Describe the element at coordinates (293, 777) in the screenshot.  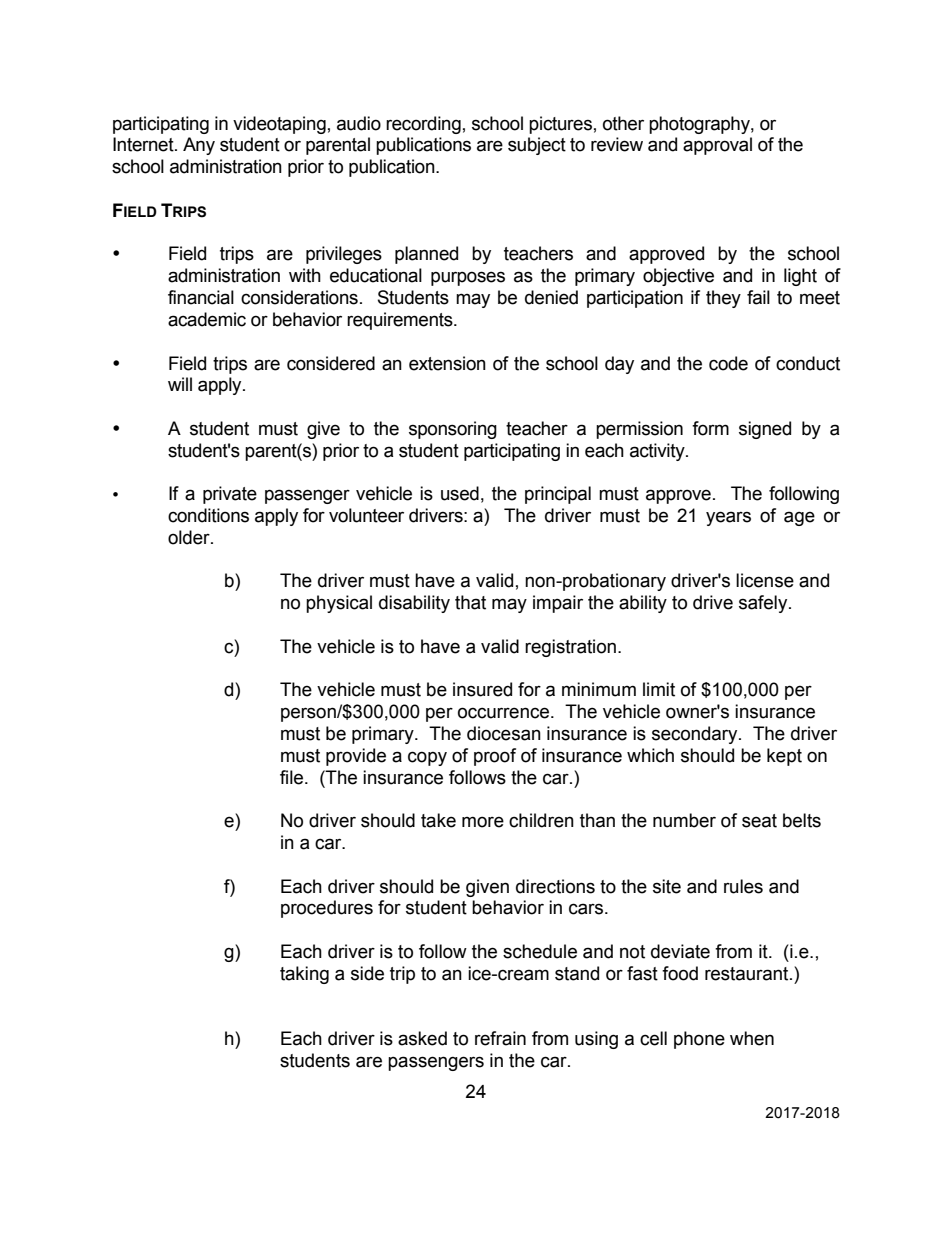
I see `file` at that location.
